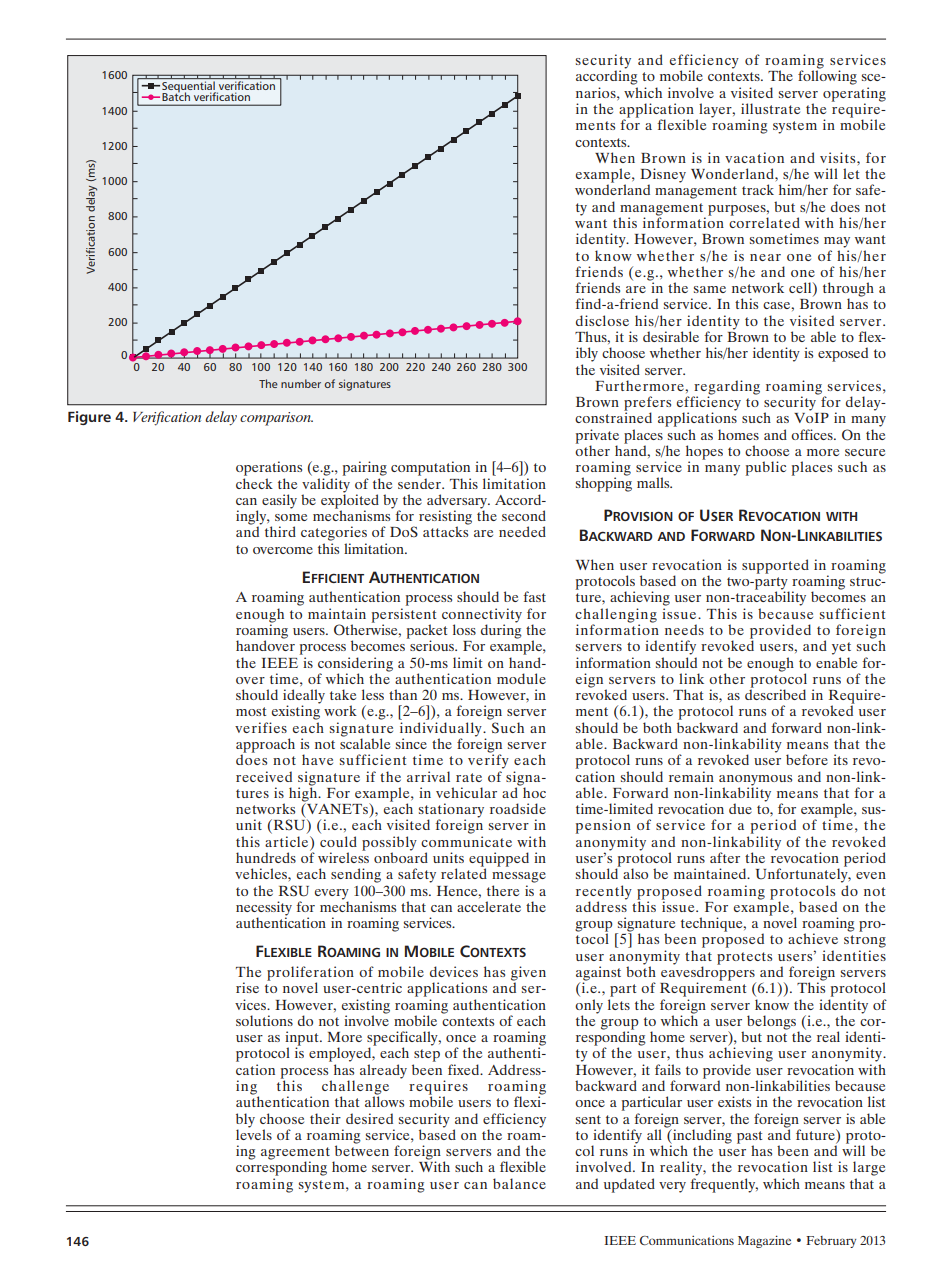 This screenshot has width=952, height=1275. Describe the element at coordinates (430, 468) in the screenshot. I see `computation` at that location.
